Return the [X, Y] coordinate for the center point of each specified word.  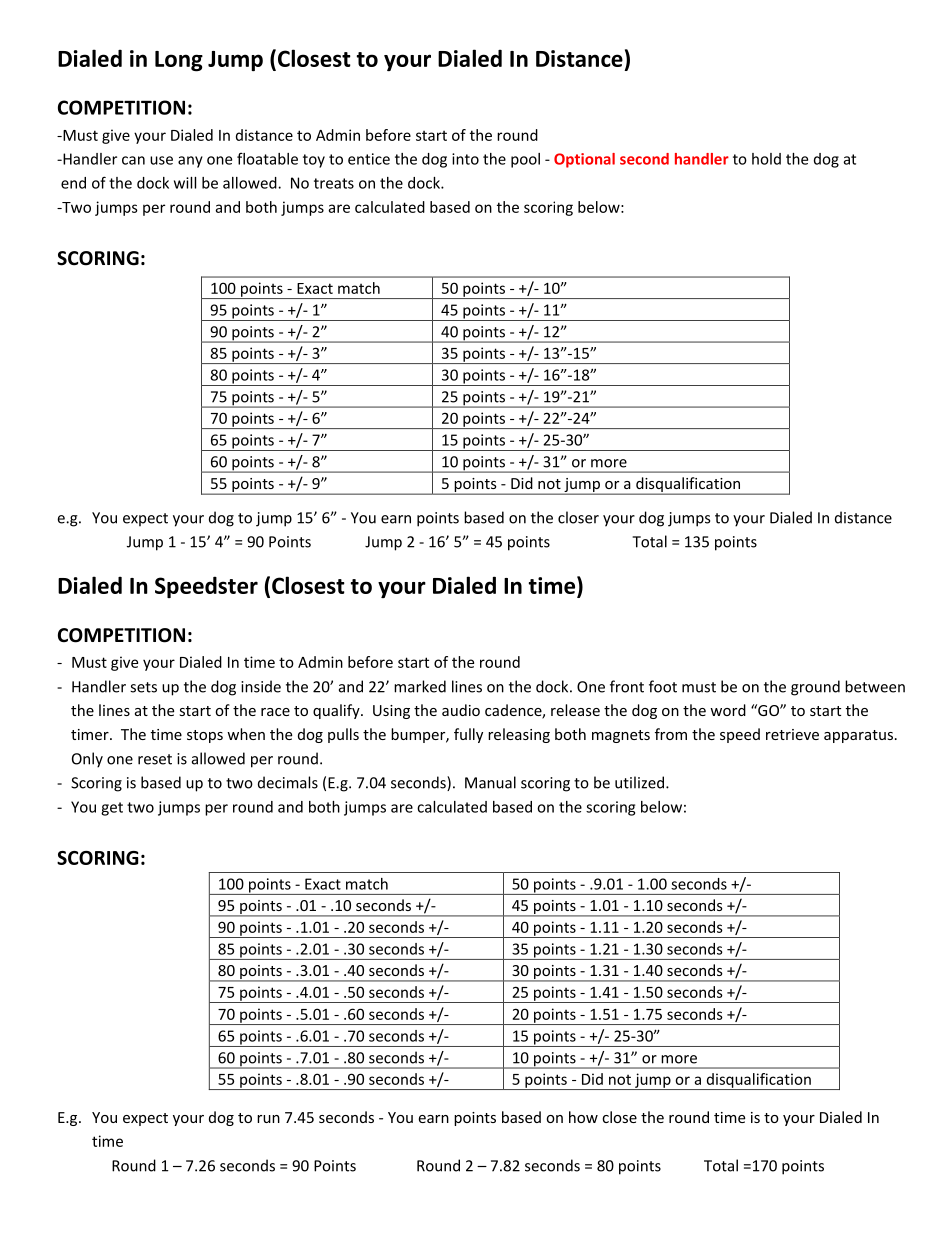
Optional [584, 160]
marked [420, 686]
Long [179, 61]
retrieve [792, 734]
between [875, 686]
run [268, 1119]
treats [334, 183]
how [583, 1117]
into [465, 159]
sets [143, 687]
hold [766, 159]
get [112, 809]
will [185, 183]
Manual [490, 782]
